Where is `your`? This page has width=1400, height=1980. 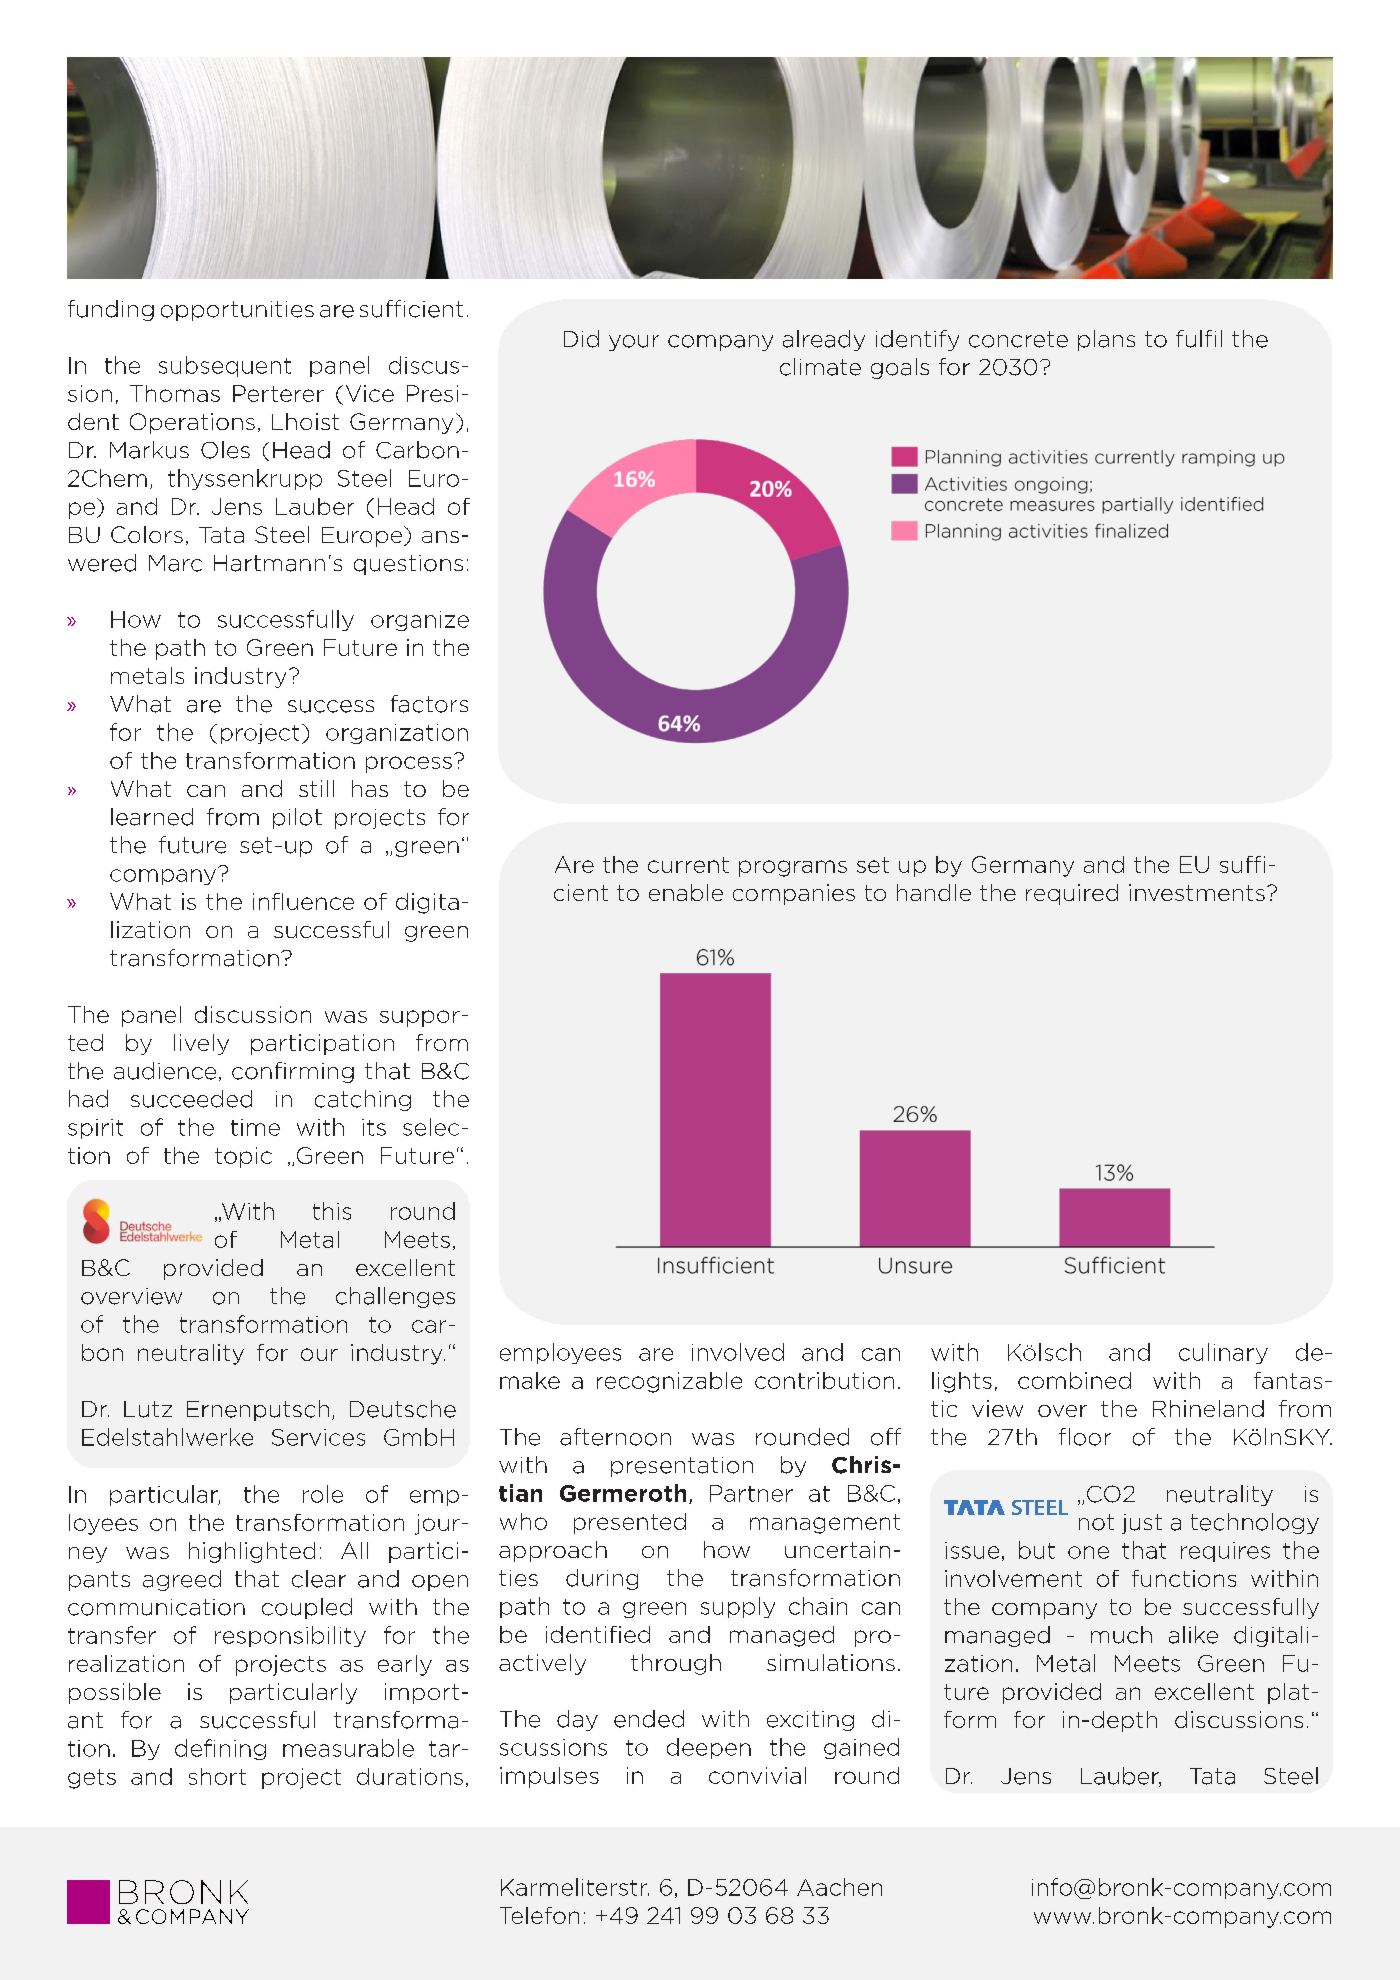
your is located at coordinates (634, 343).
